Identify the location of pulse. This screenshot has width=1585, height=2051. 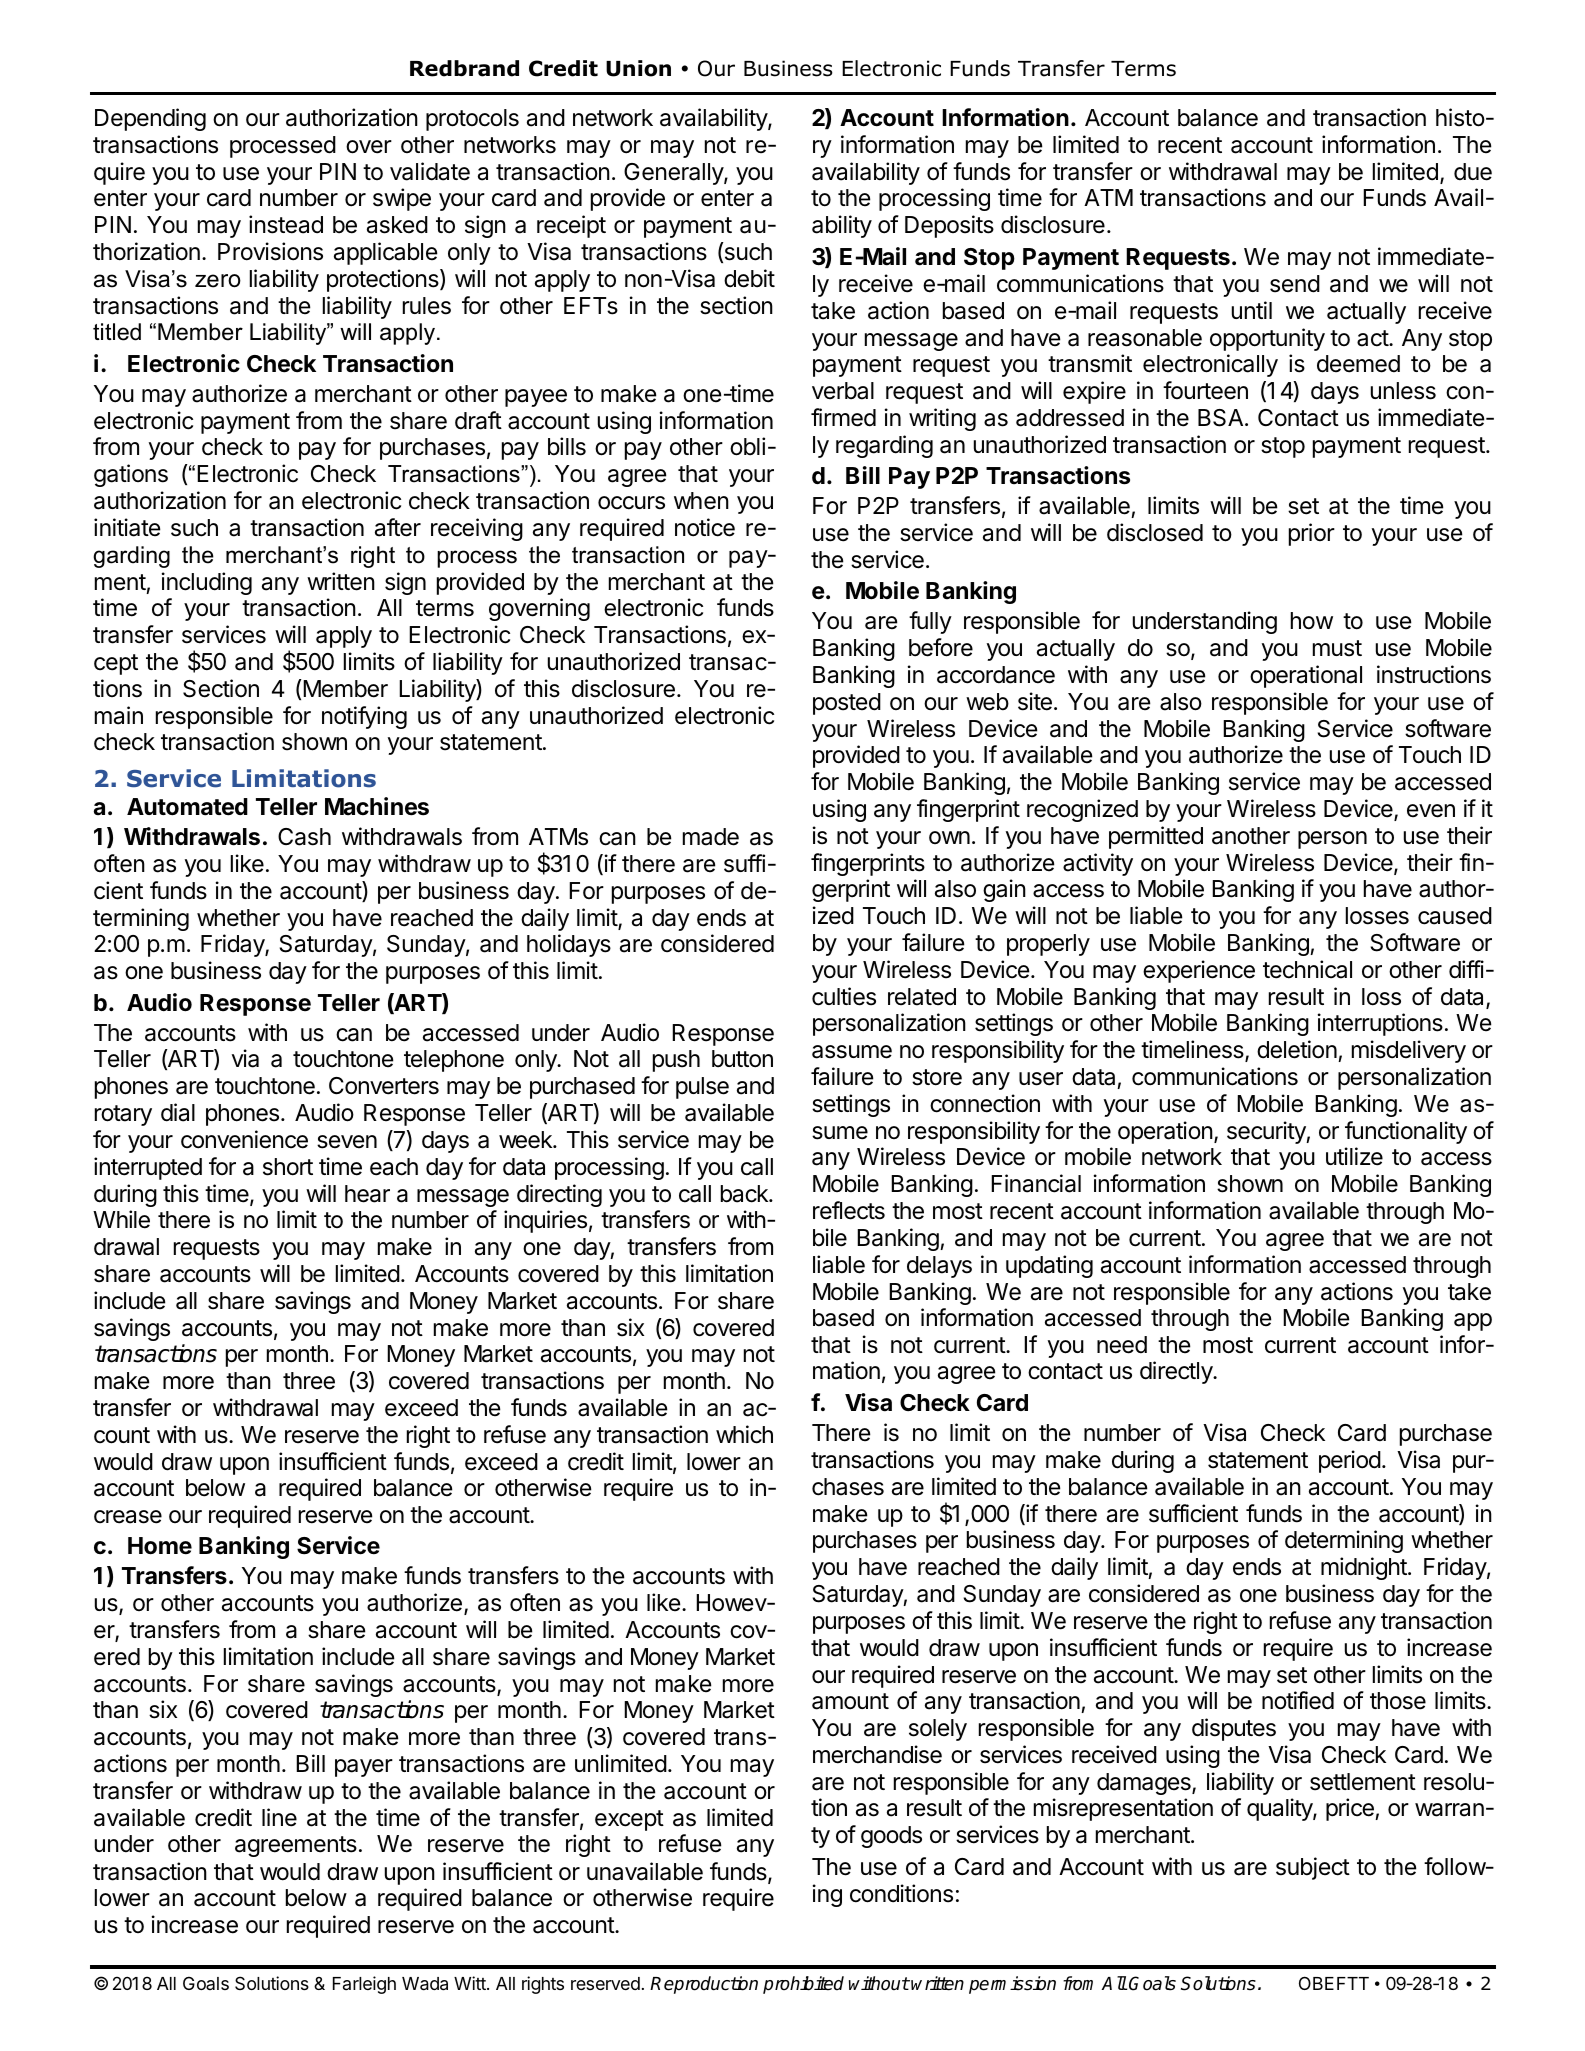
(702, 1088).
